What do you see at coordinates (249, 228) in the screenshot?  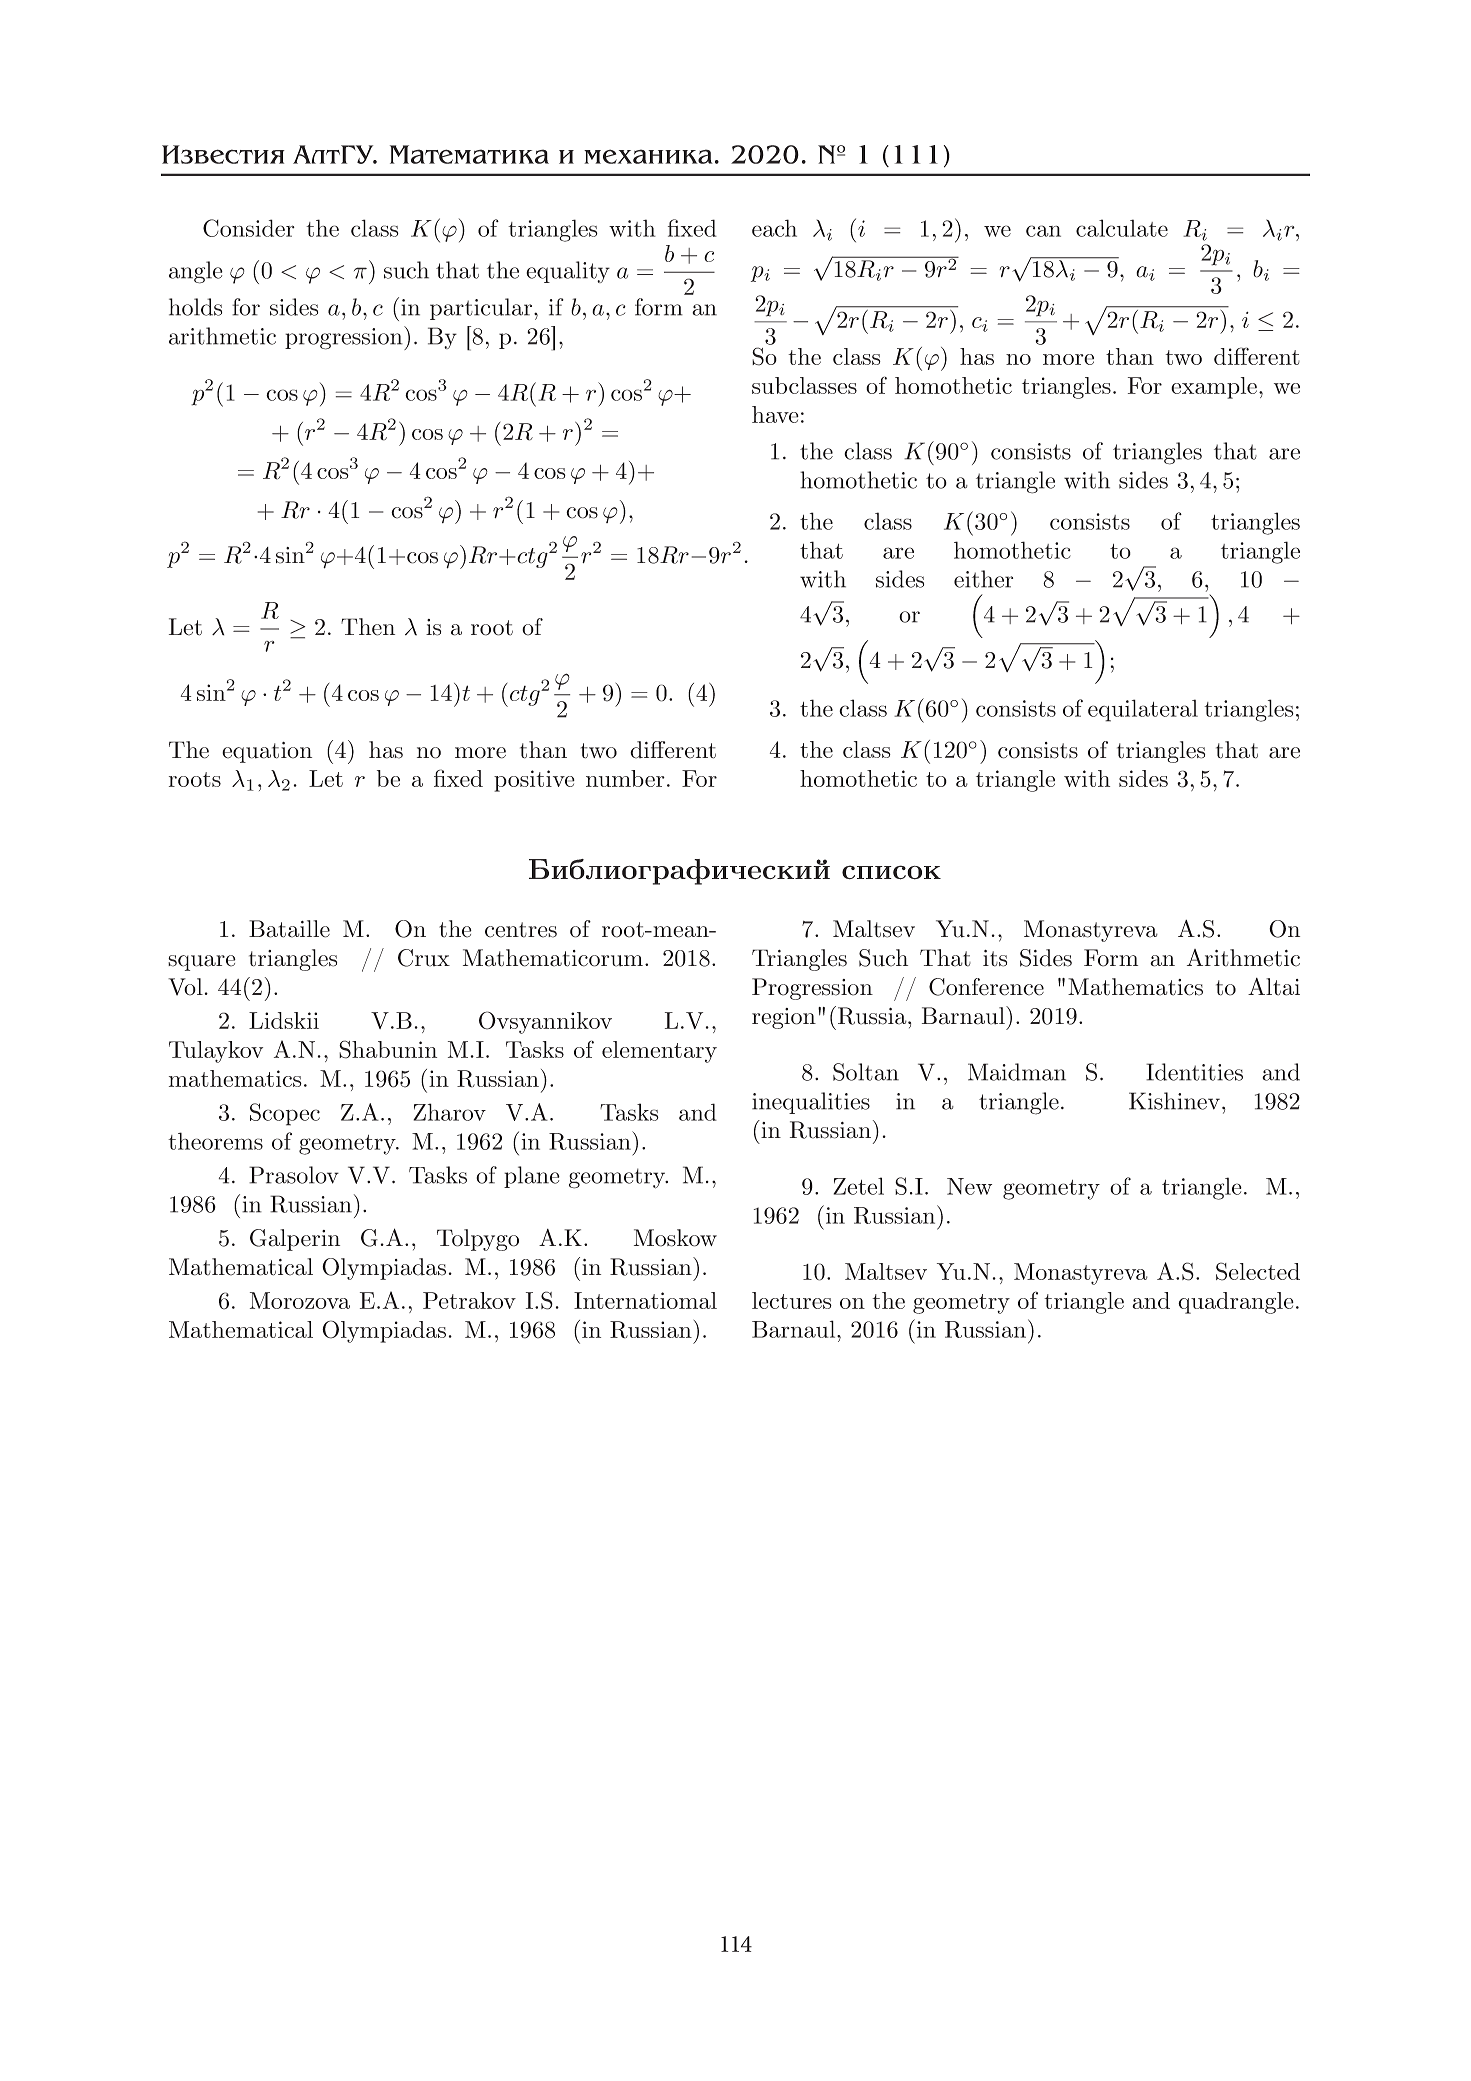 I see `Consider` at bounding box center [249, 228].
